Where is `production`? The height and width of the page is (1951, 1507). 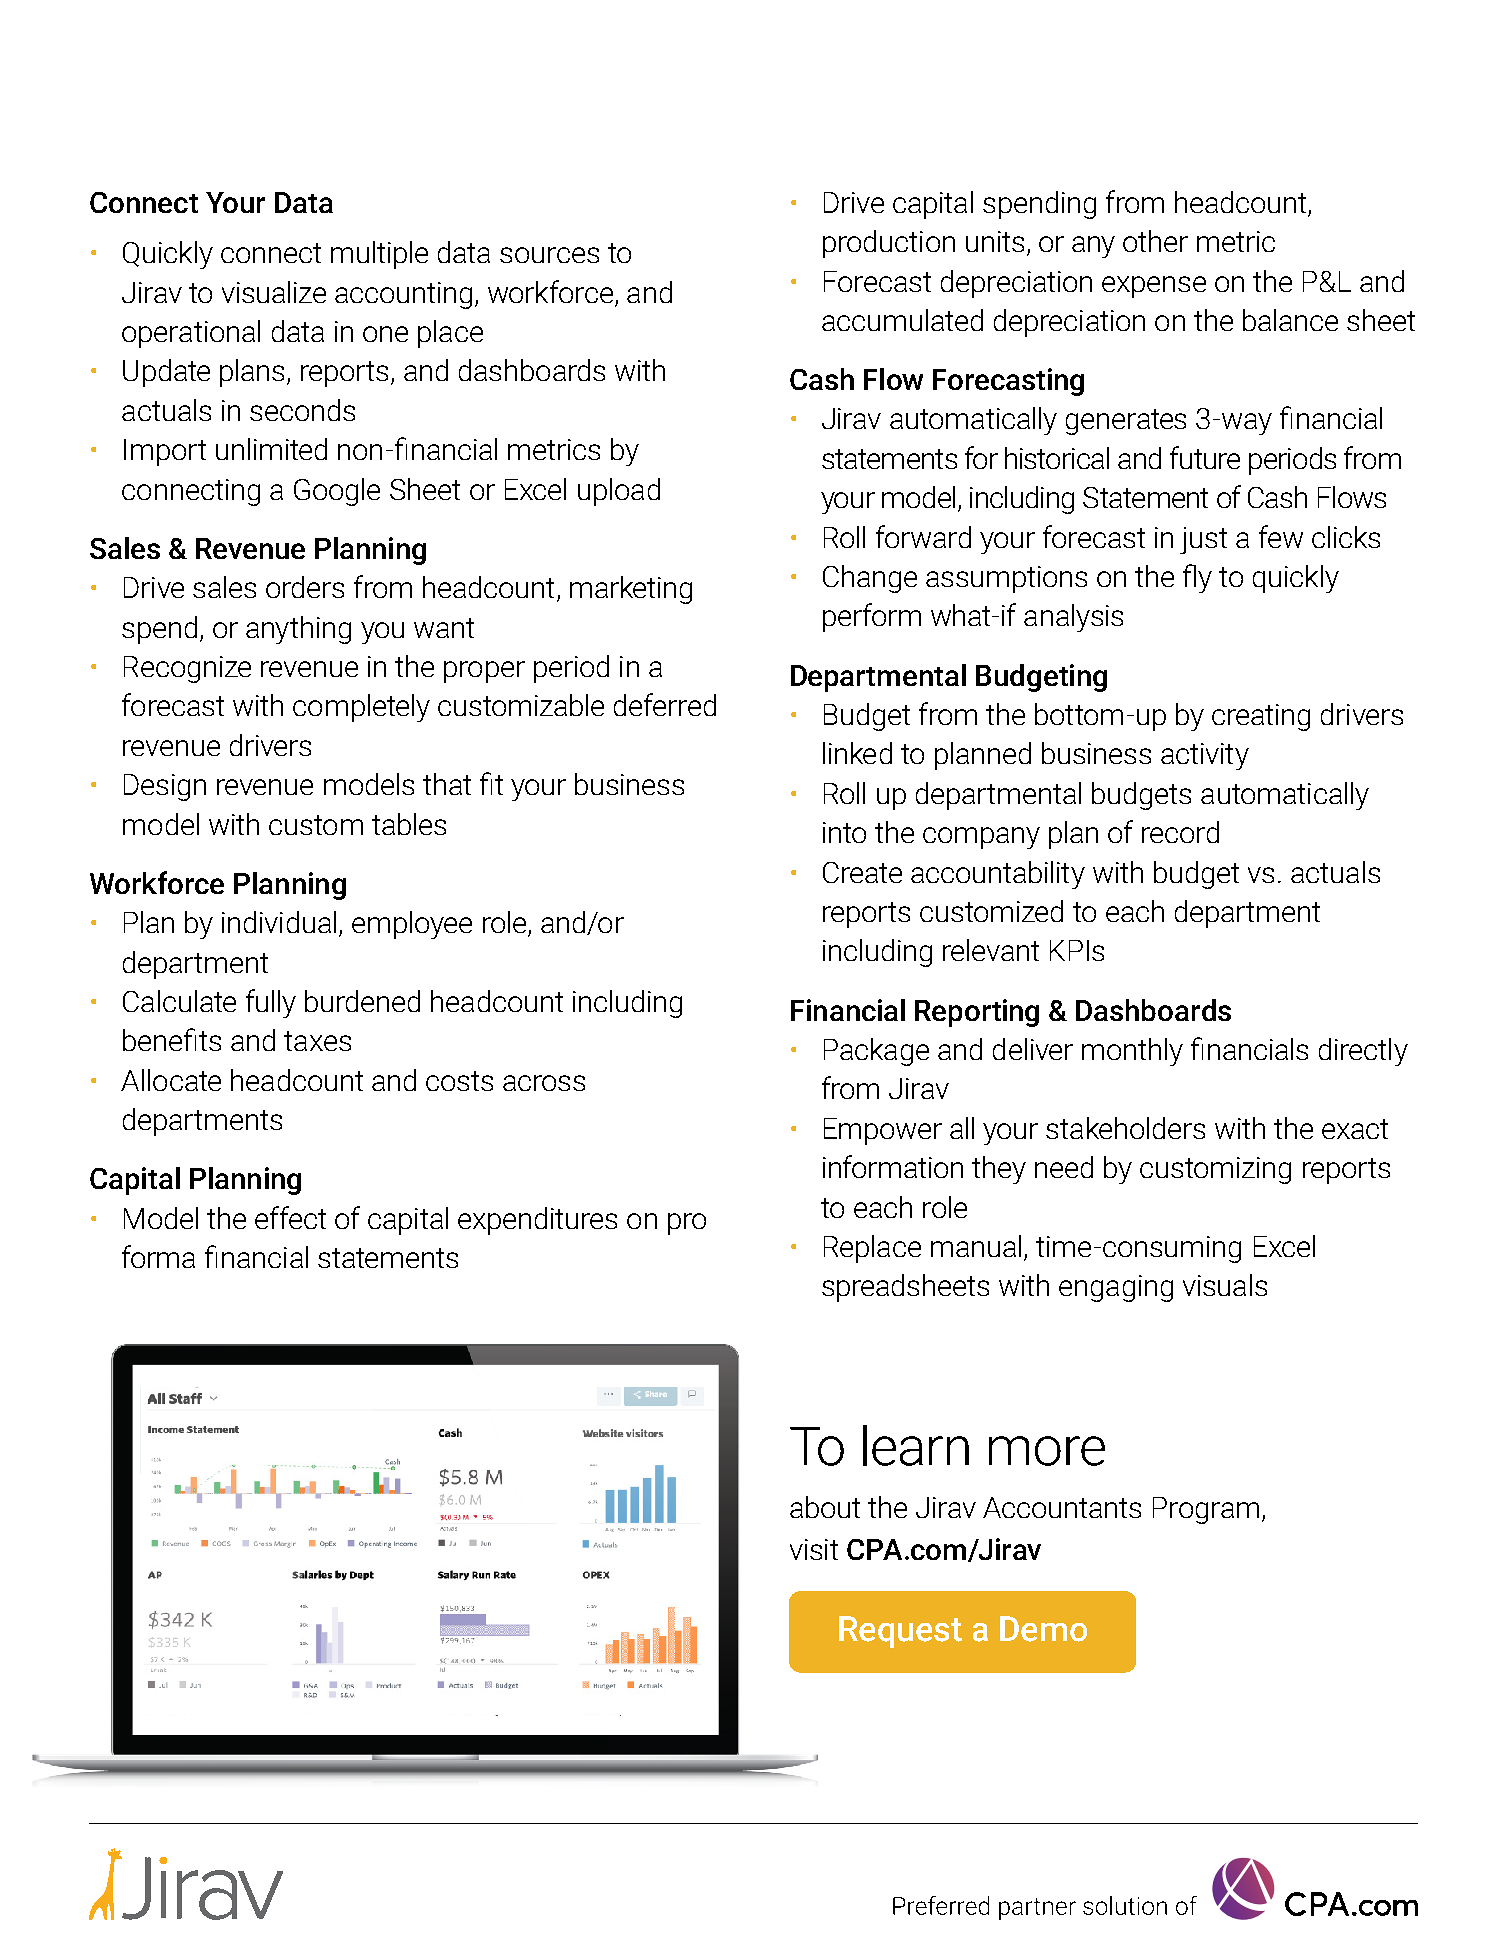 production is located at coordinates (889, 244).
